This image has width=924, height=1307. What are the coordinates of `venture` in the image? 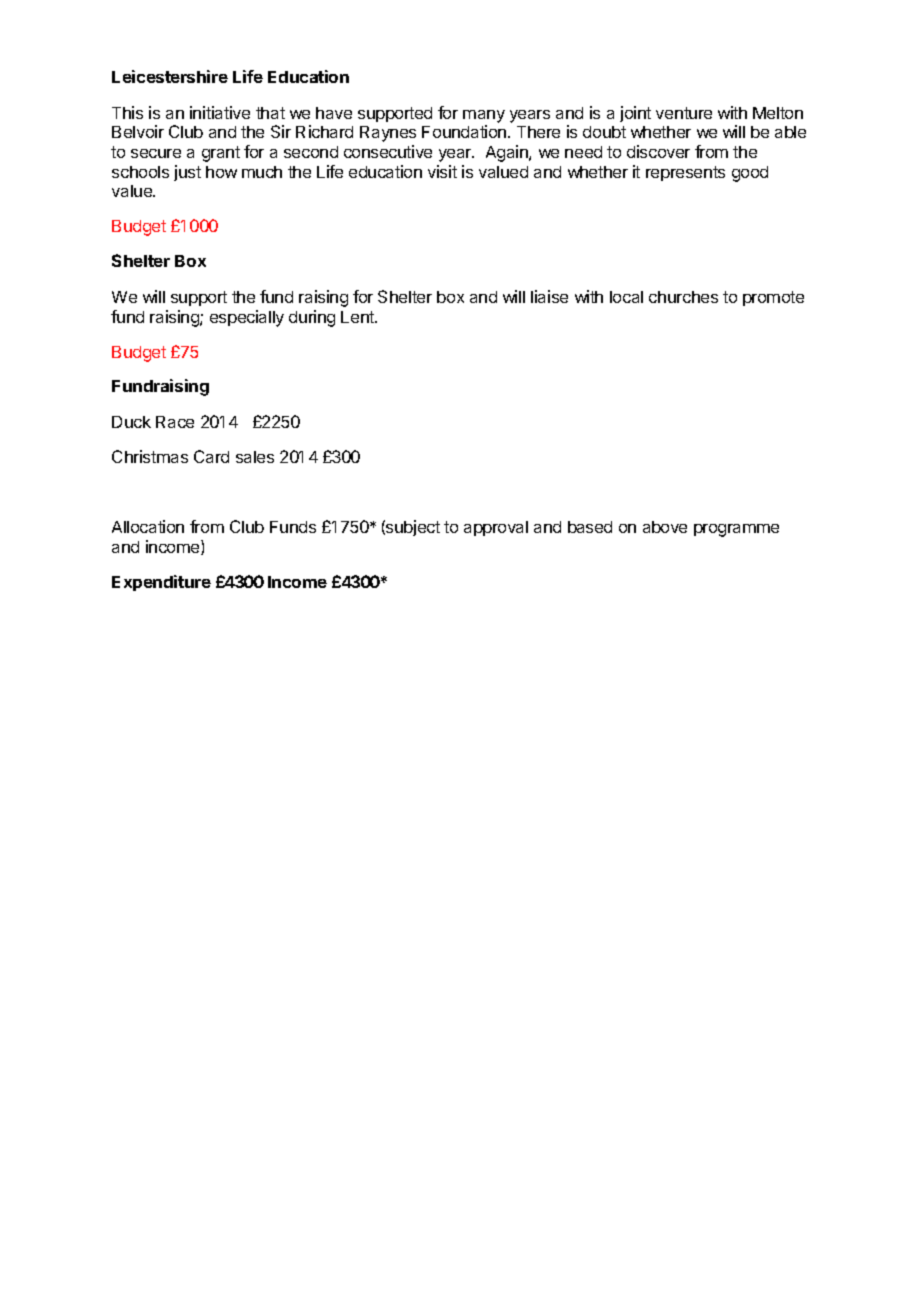 It's located at (684, 113).
